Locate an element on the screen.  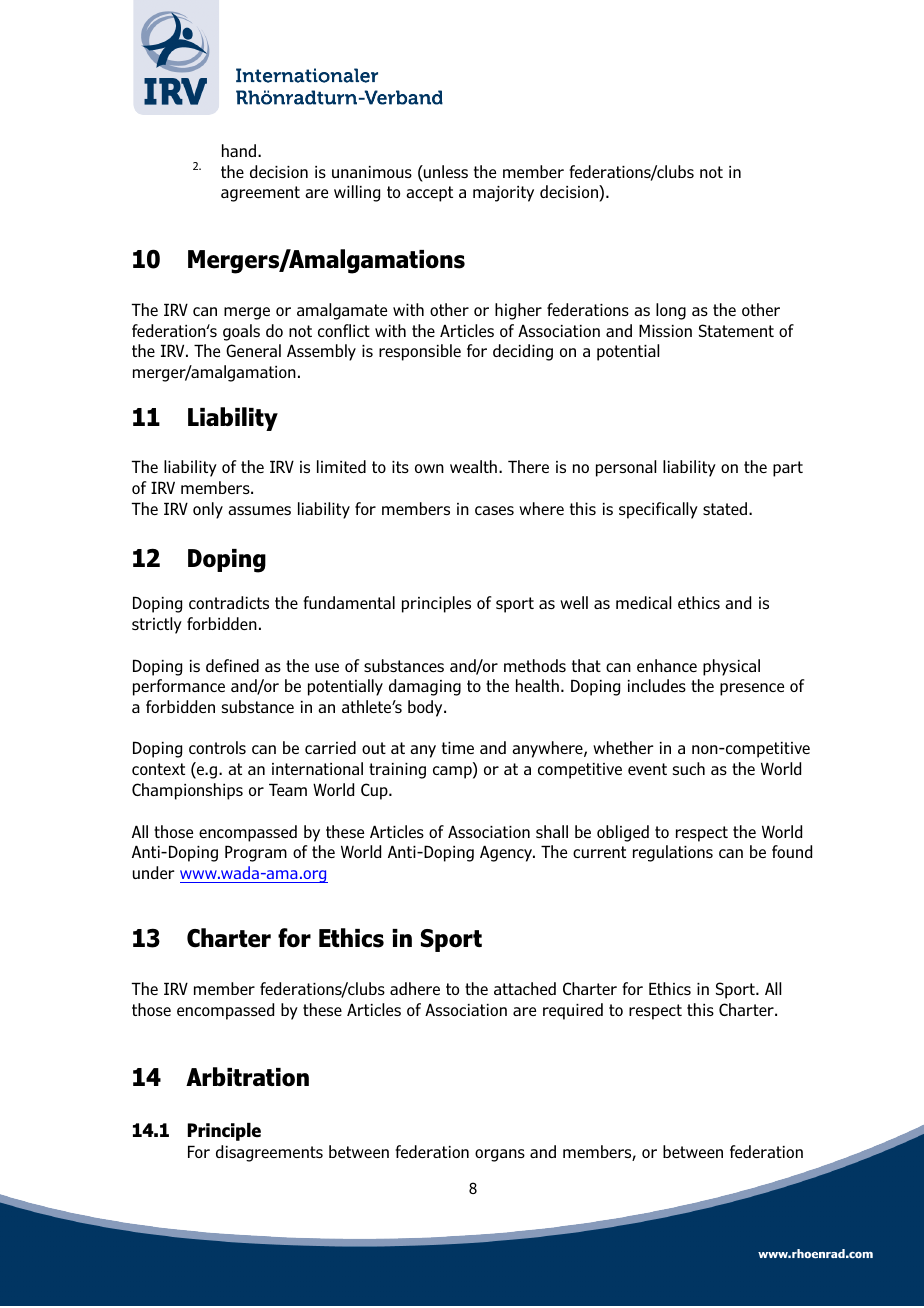
methods is located at coordinates (535, 665).
